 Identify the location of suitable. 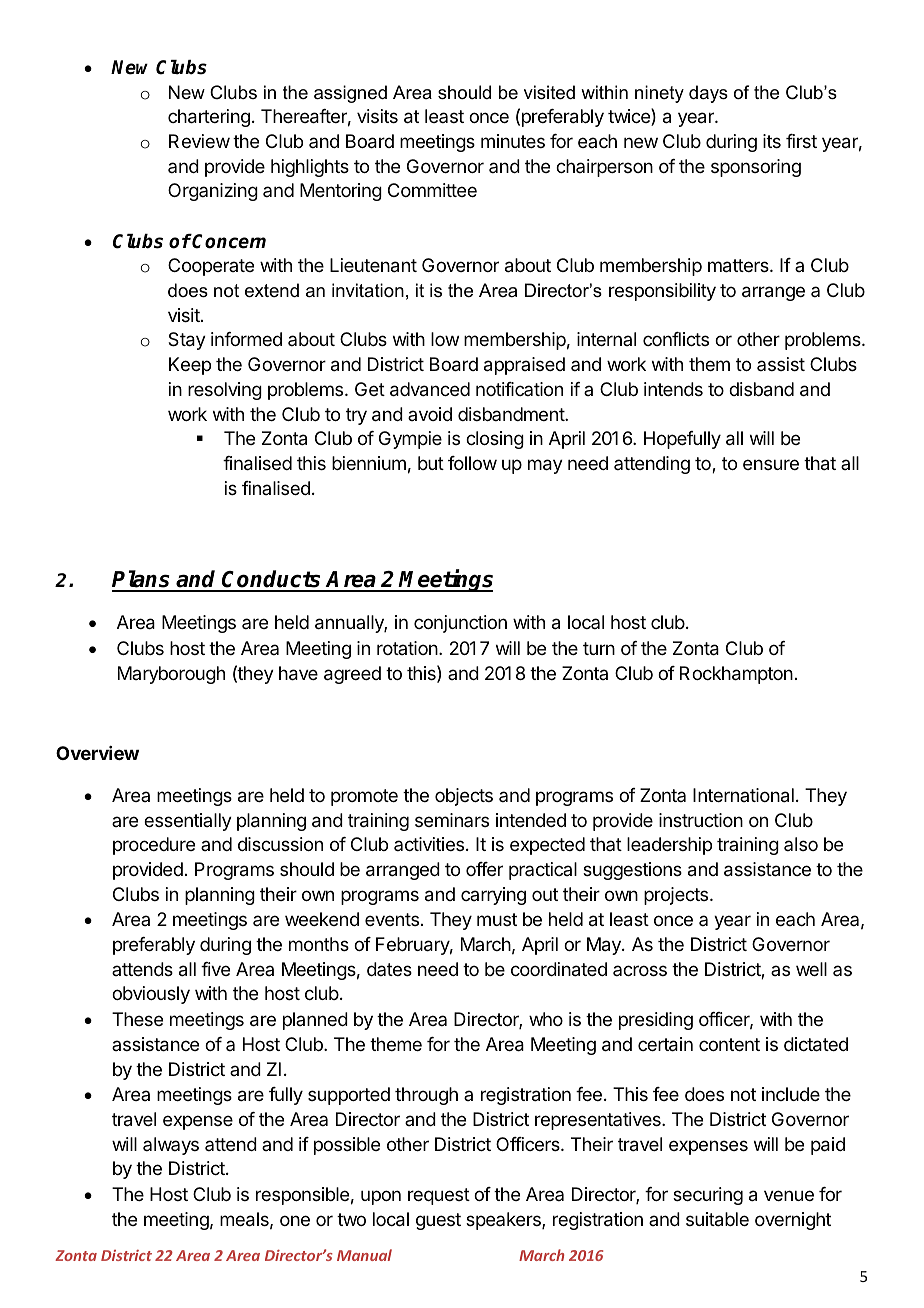
(717, 1219).
